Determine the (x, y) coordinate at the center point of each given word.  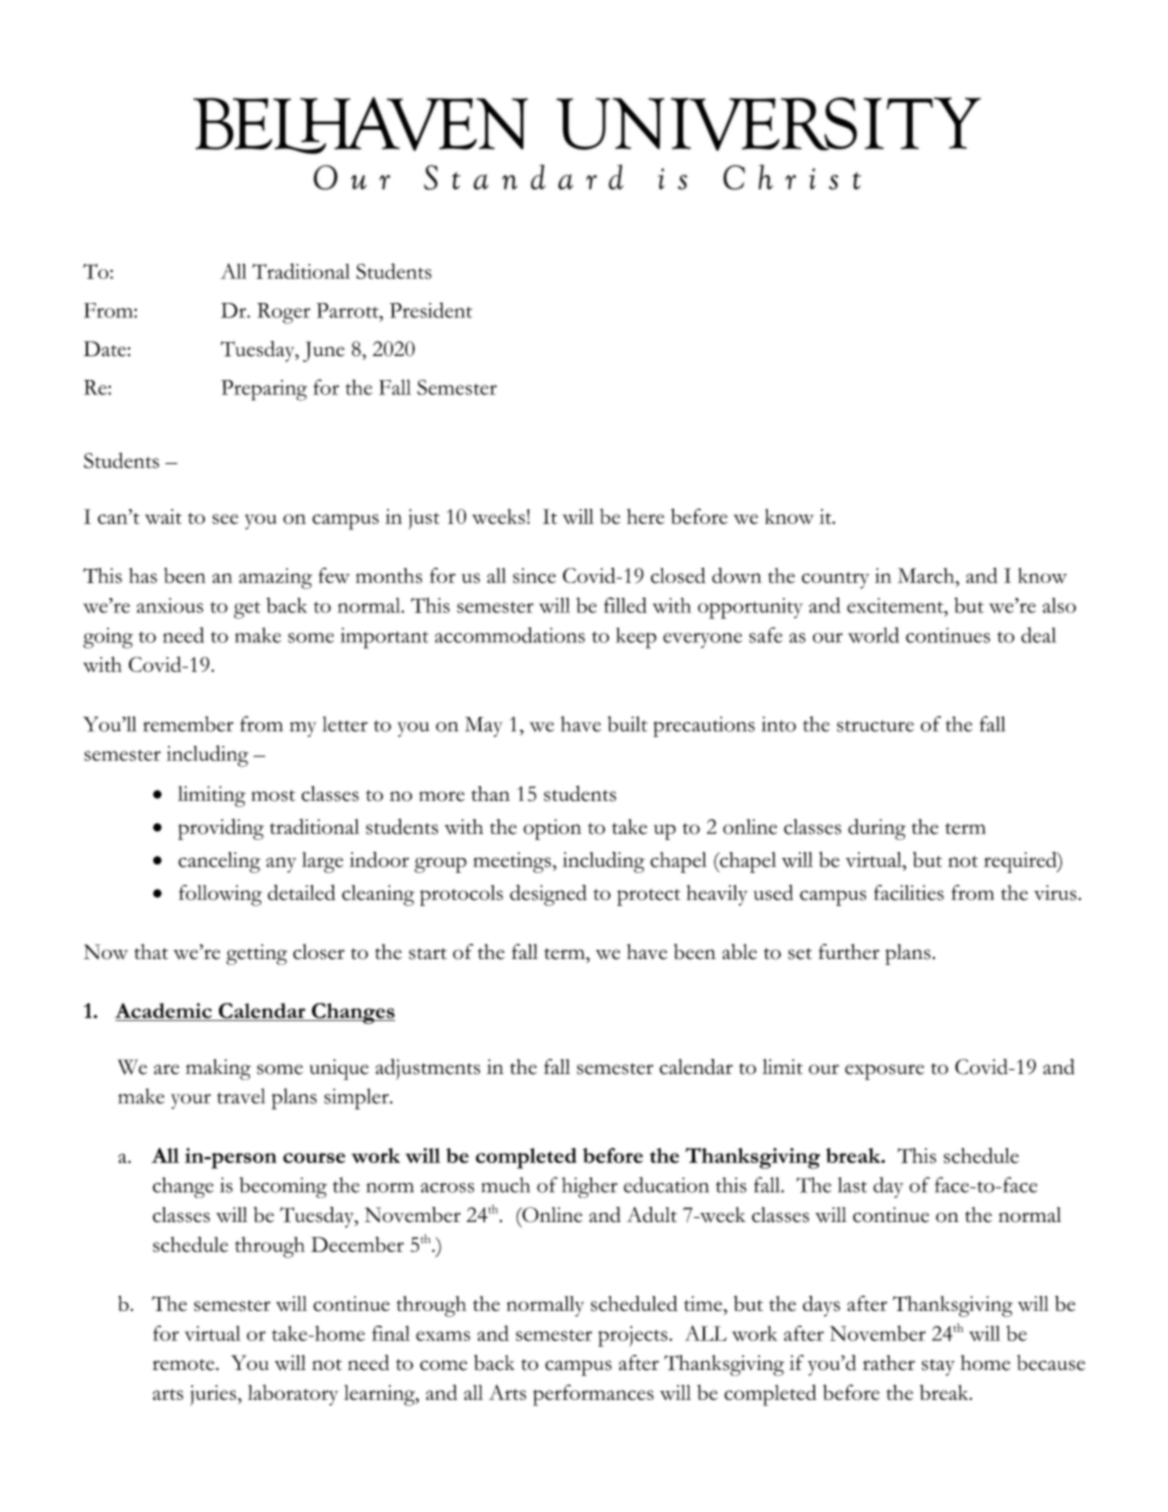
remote (184, 1365)
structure (875, 726)
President (431, 310)
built (627, 724)
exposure (884, 1072)
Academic (164, 1012)
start (428, 954)
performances (593, 1395)
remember (188, 724)
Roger (283, 313)
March (927, 575)
